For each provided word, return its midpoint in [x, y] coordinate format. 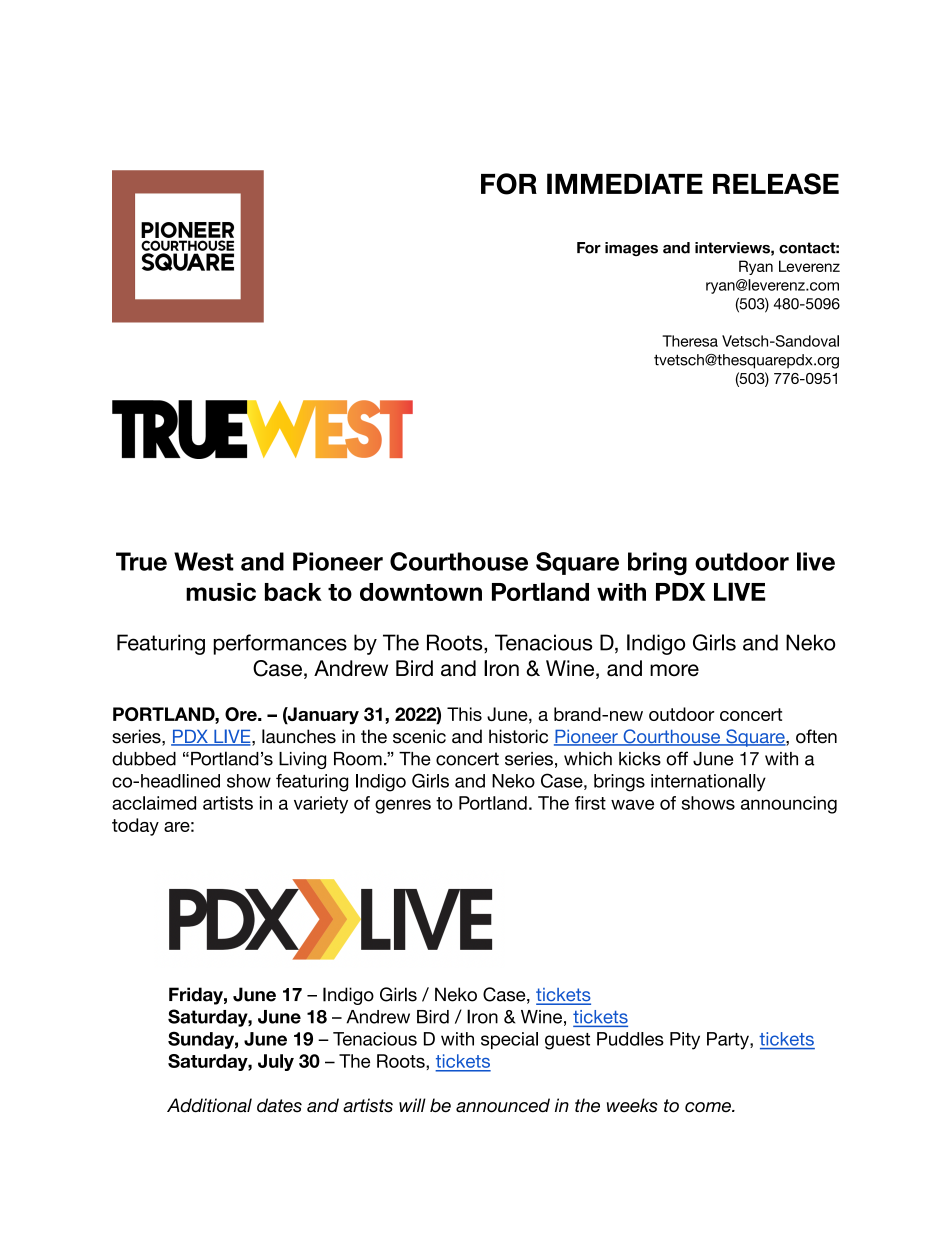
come [709, 1107]
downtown [421, 592]
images [631, 249]
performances [280, 644]
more [674, 670]
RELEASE [776, 184]
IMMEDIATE [625, 183]
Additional [209, 1105]
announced [503, 1105]
